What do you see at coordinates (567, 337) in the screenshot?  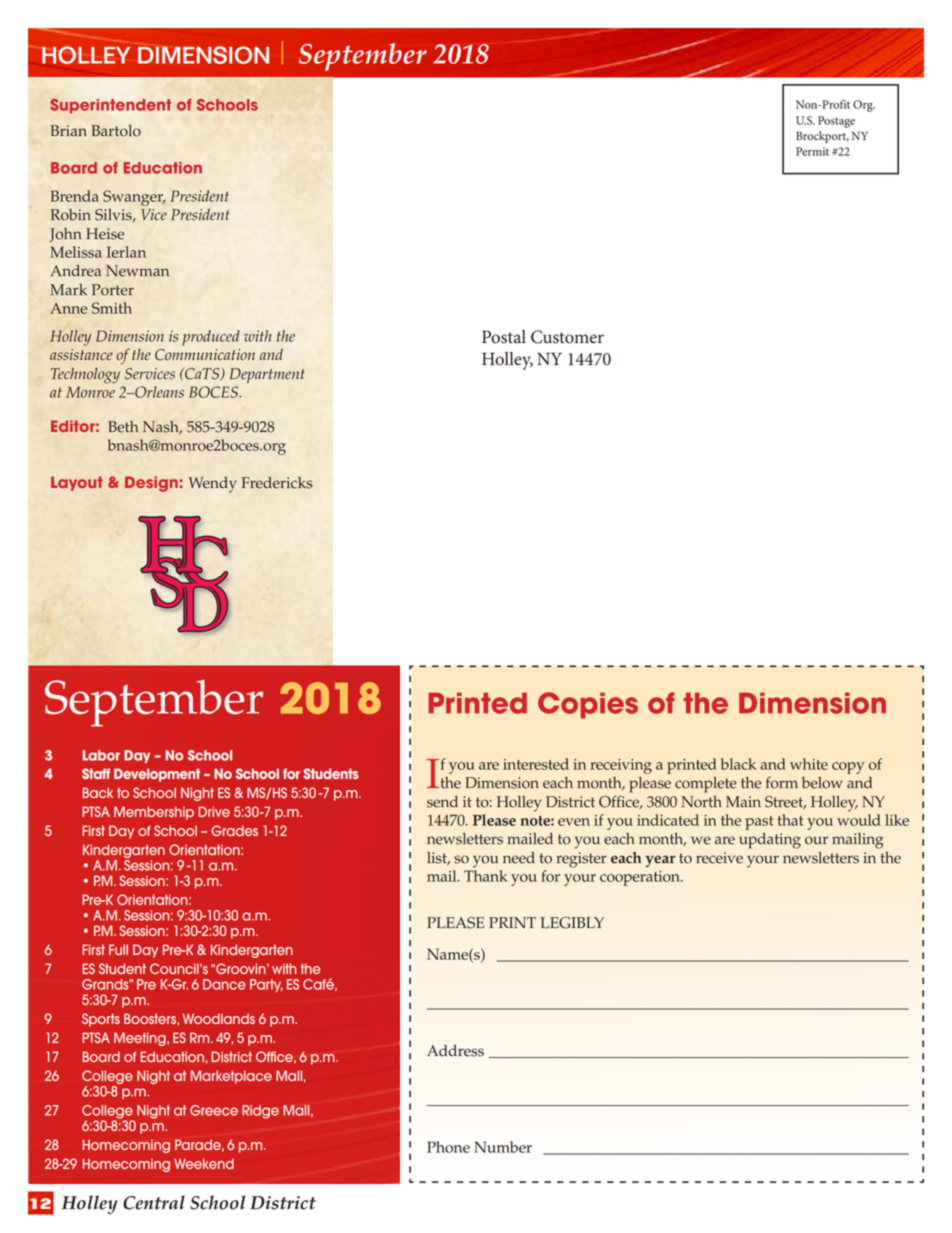 I see `Customer` at bounding box center [567, 337].
